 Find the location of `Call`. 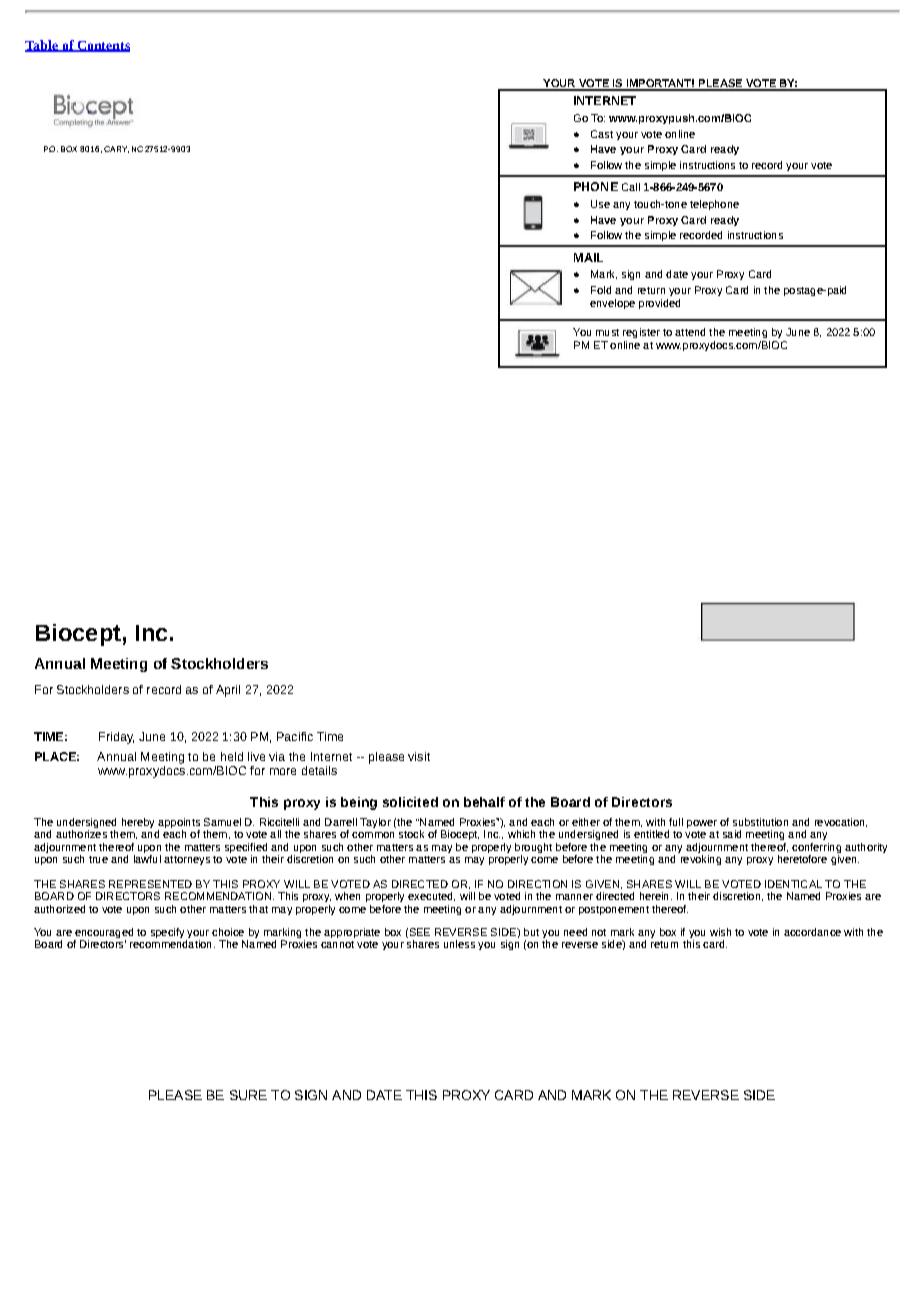

Call is located at coordinates (631, 187).
